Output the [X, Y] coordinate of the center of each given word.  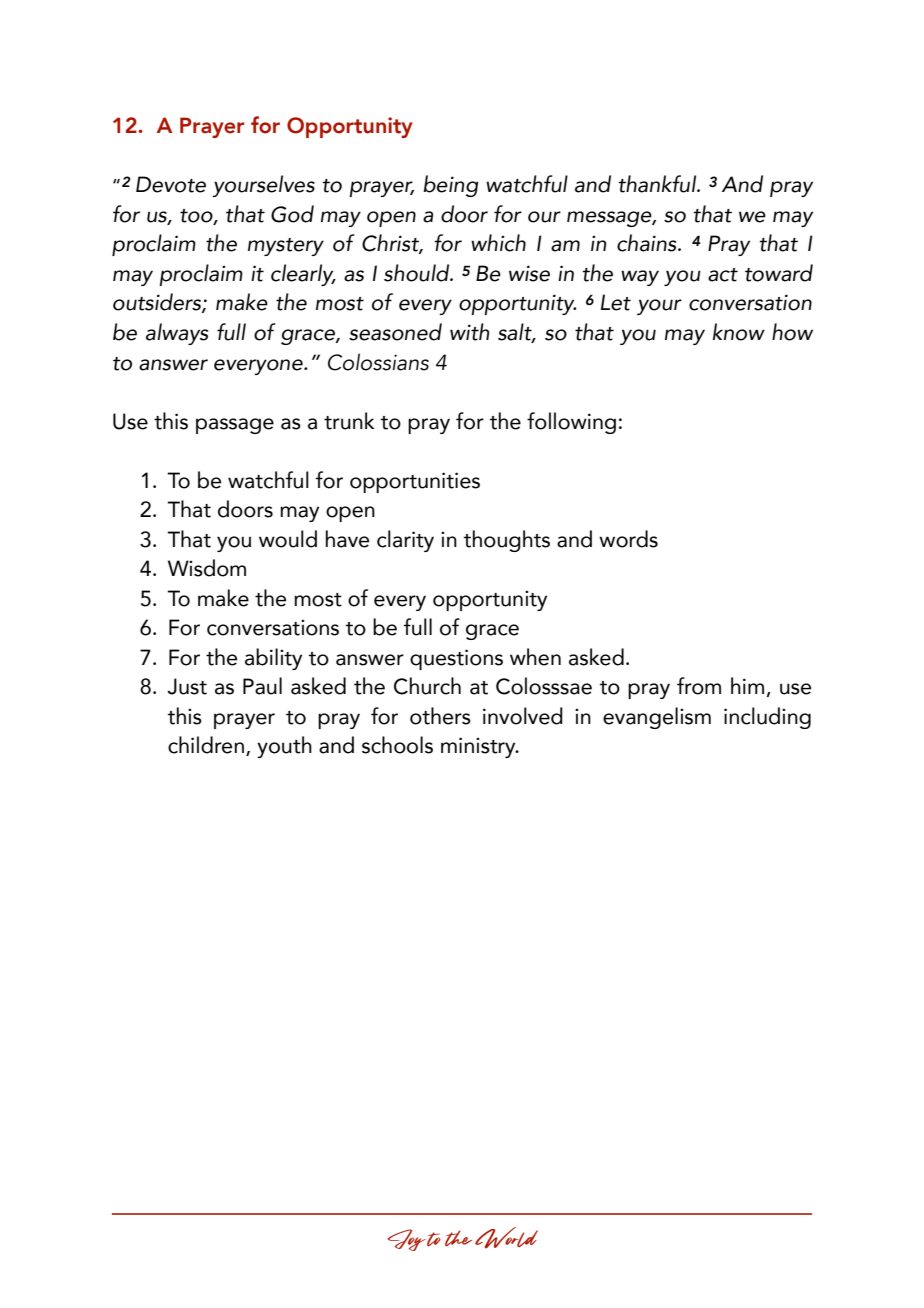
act [723, 275]
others [440, 716]
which [498, 243]
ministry [479, 747]
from [699, 686]
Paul [262, 686]
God [292, 214]
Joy [407, 1240]
